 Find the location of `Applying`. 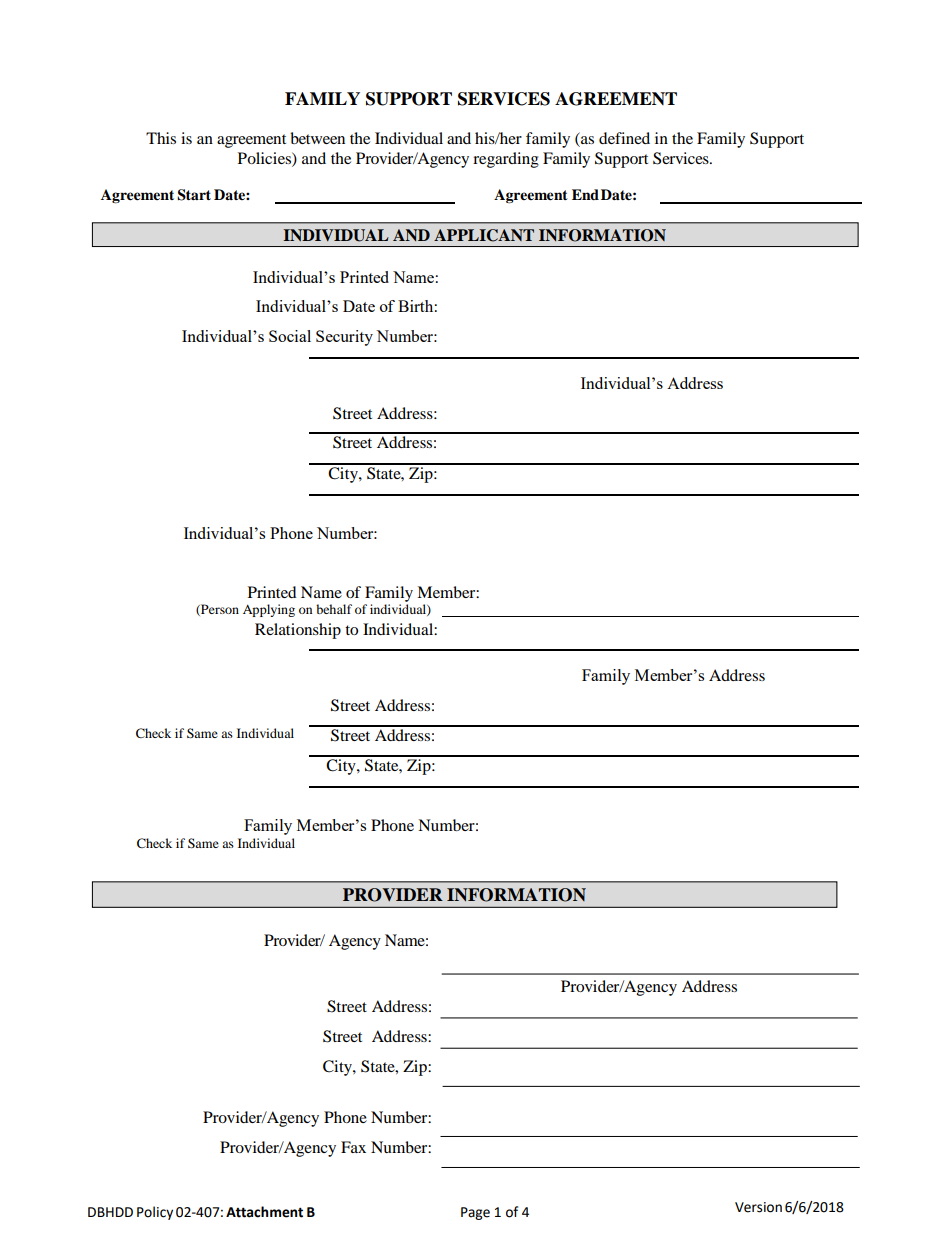

Applying is located at coordinates (269, 610).
